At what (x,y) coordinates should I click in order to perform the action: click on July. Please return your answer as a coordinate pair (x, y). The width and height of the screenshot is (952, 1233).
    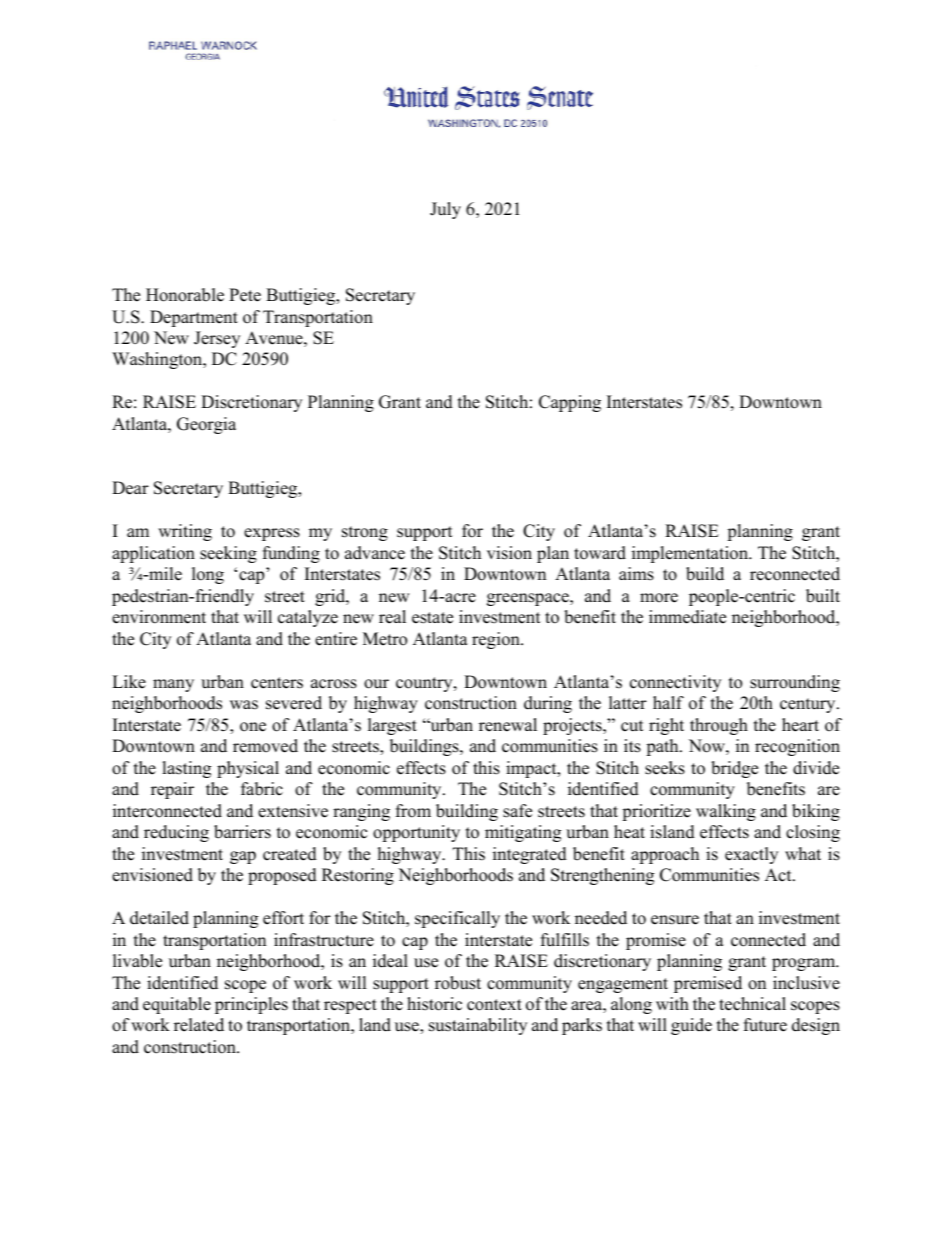
    Looking at the image, I should click on (445, 210).
